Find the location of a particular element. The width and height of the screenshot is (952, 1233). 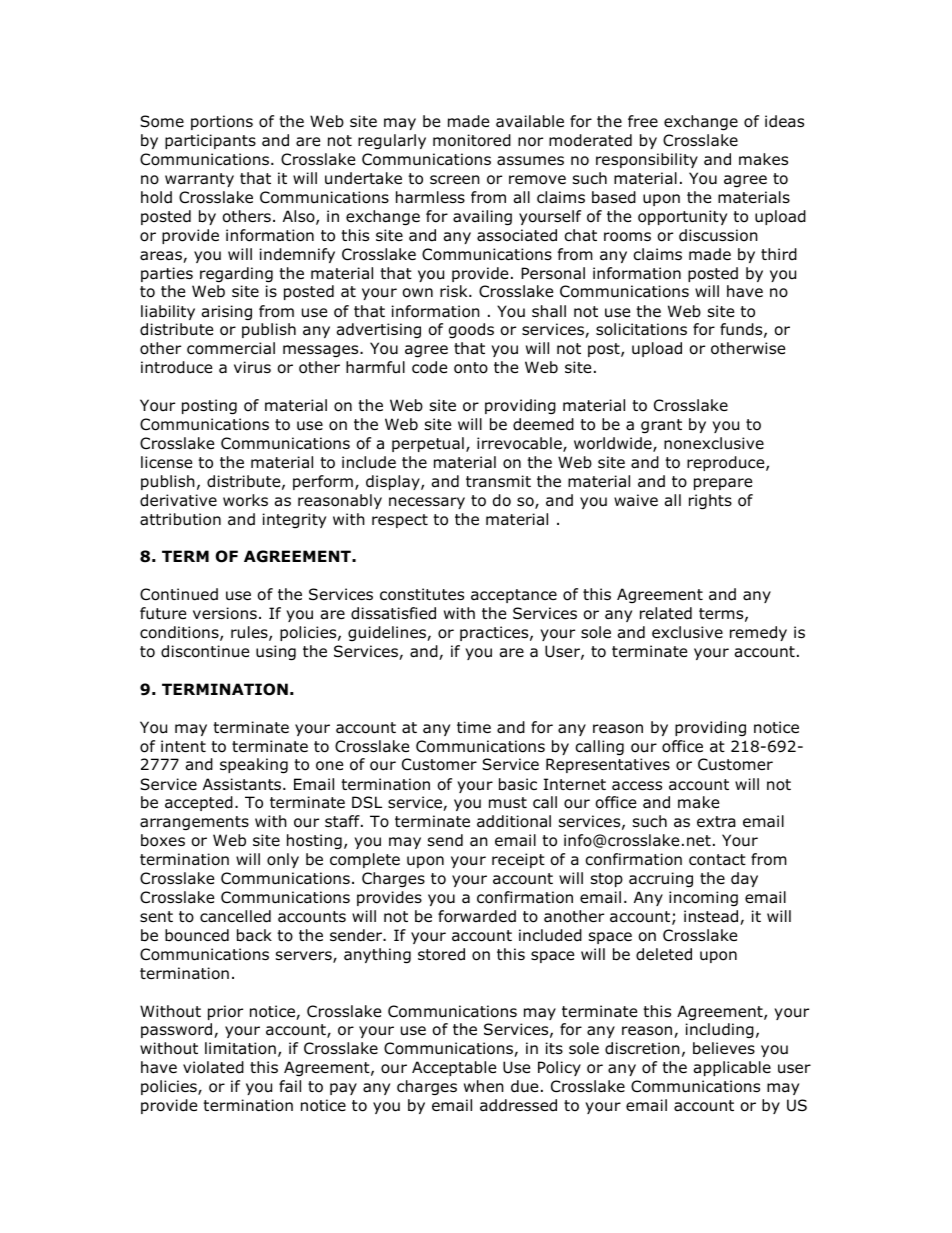

virus is located at coordinates (252, 367).
